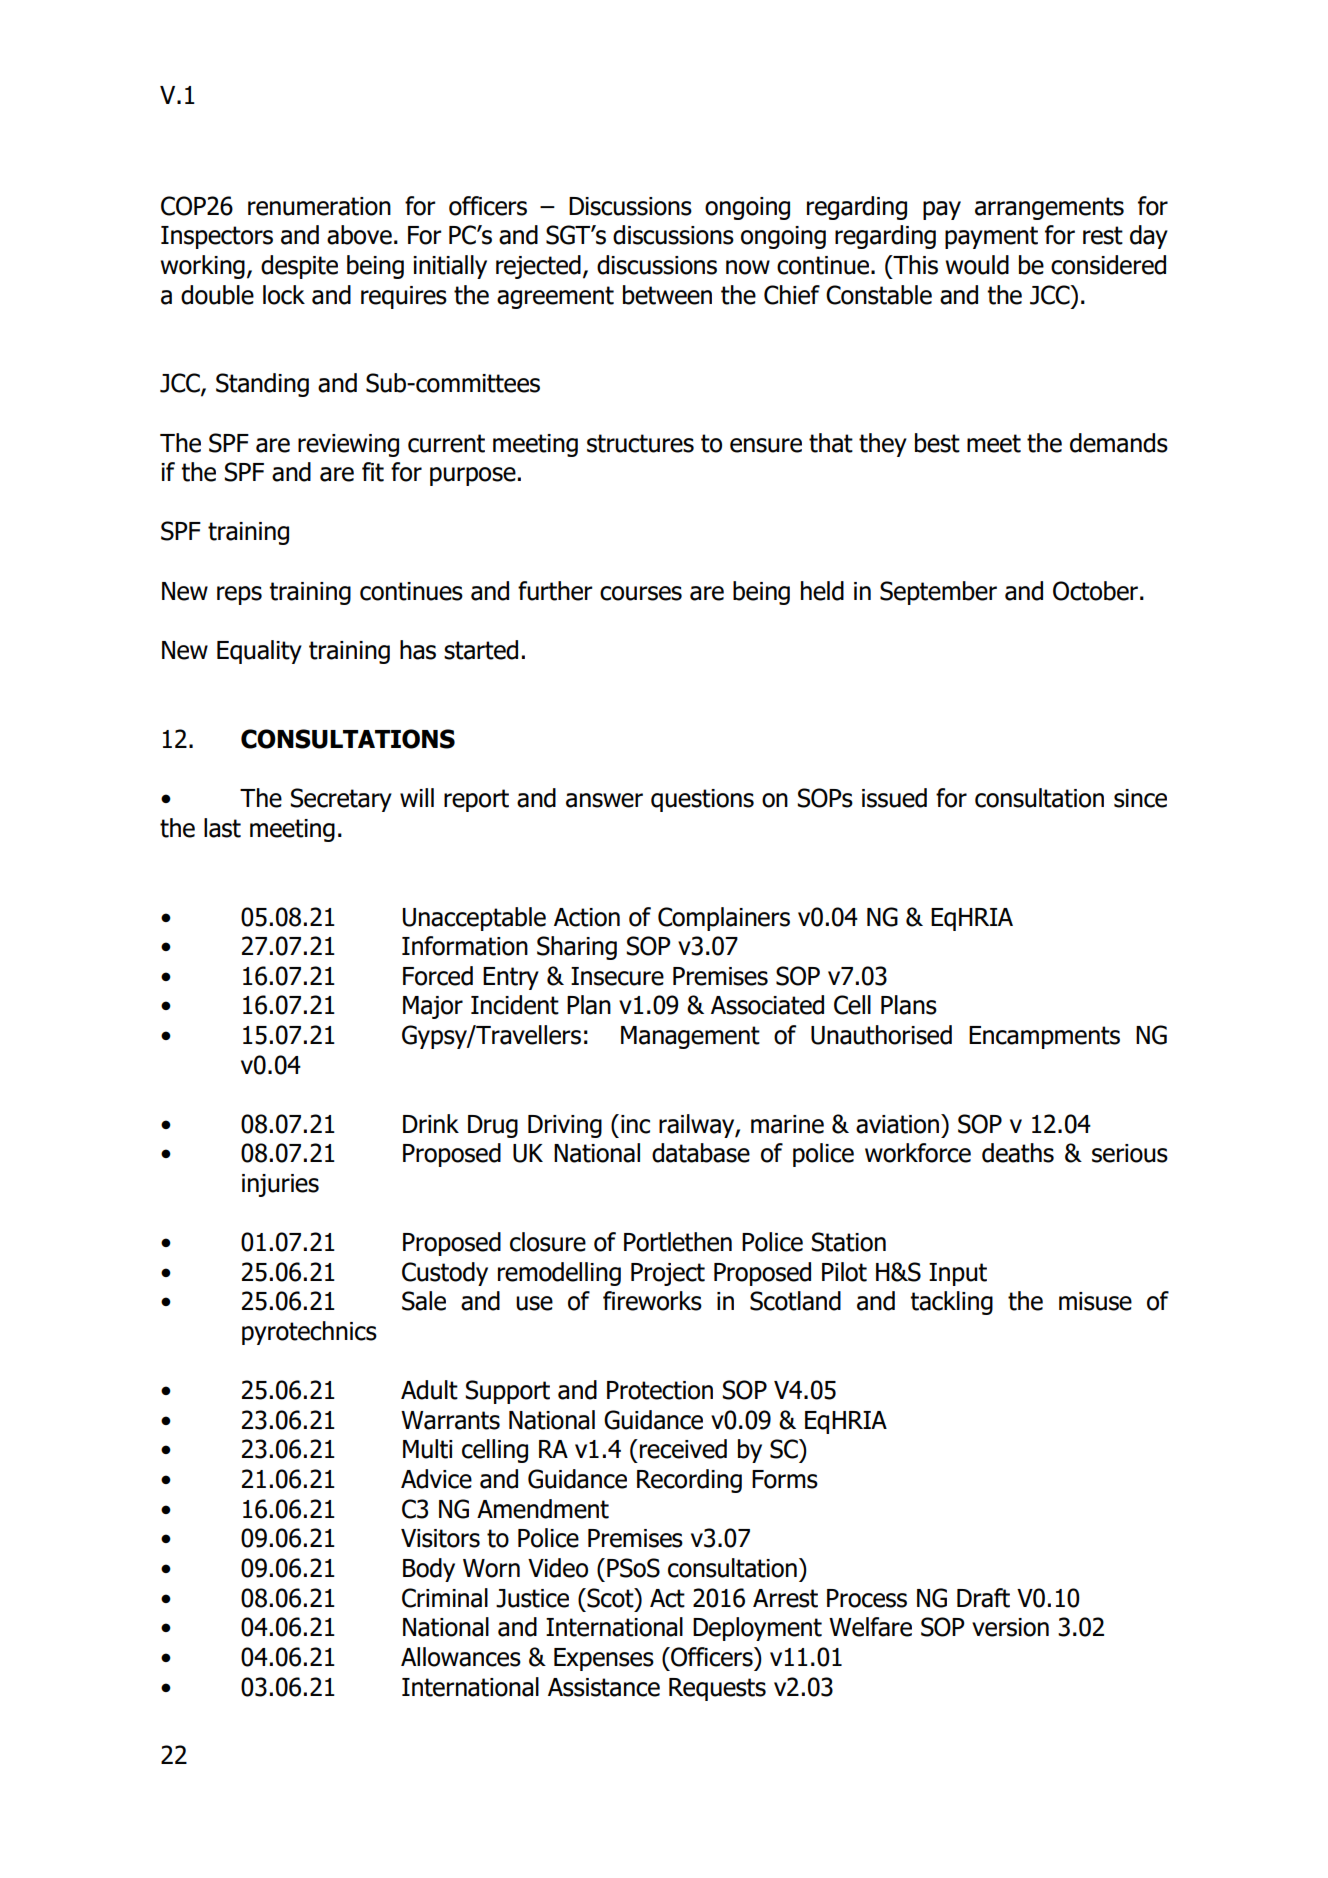 The width and height of the document is (1328, 1878). I want to click on between, so click(667, 295).
